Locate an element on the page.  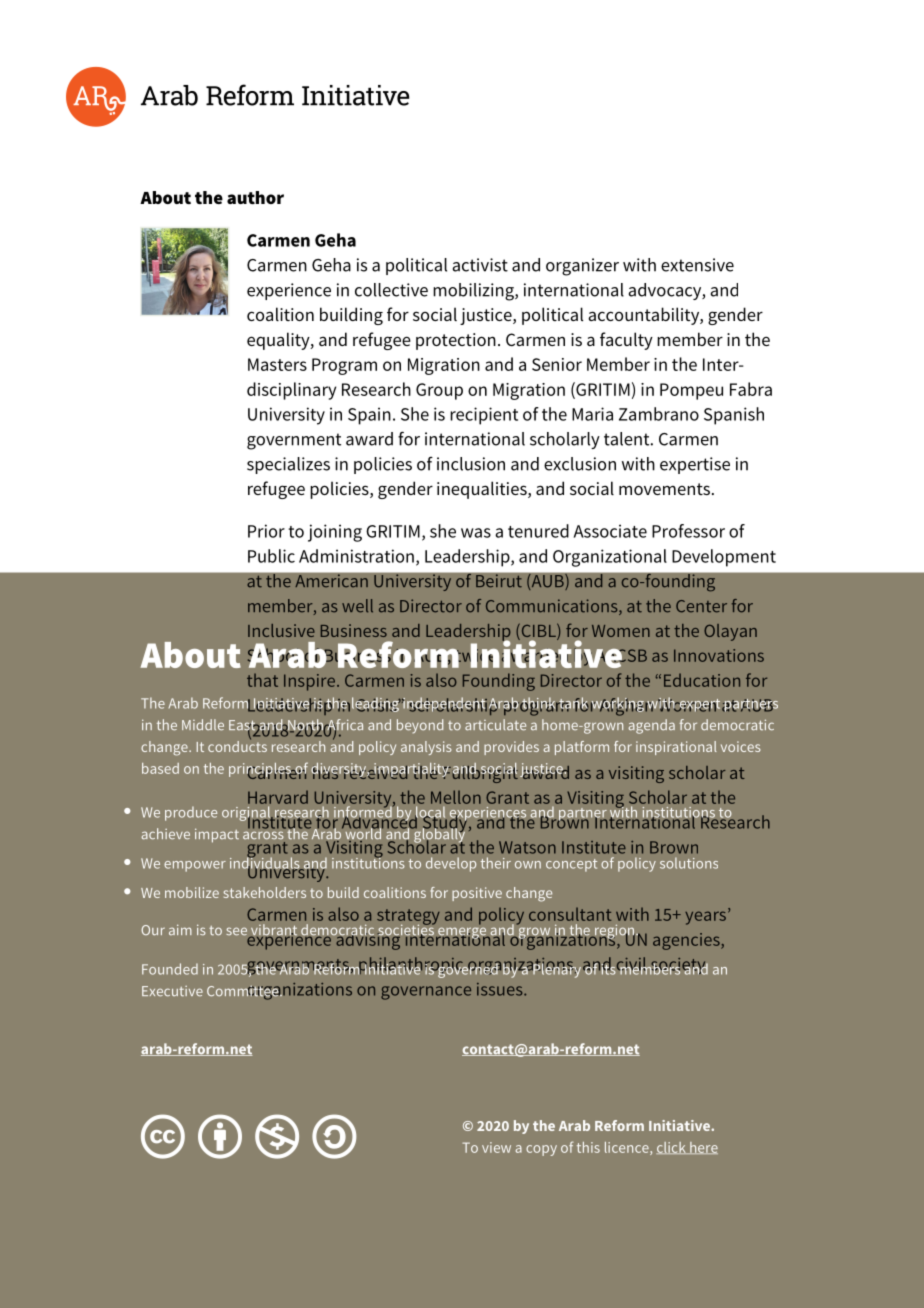
click is located at coordinates (672, 1148).
